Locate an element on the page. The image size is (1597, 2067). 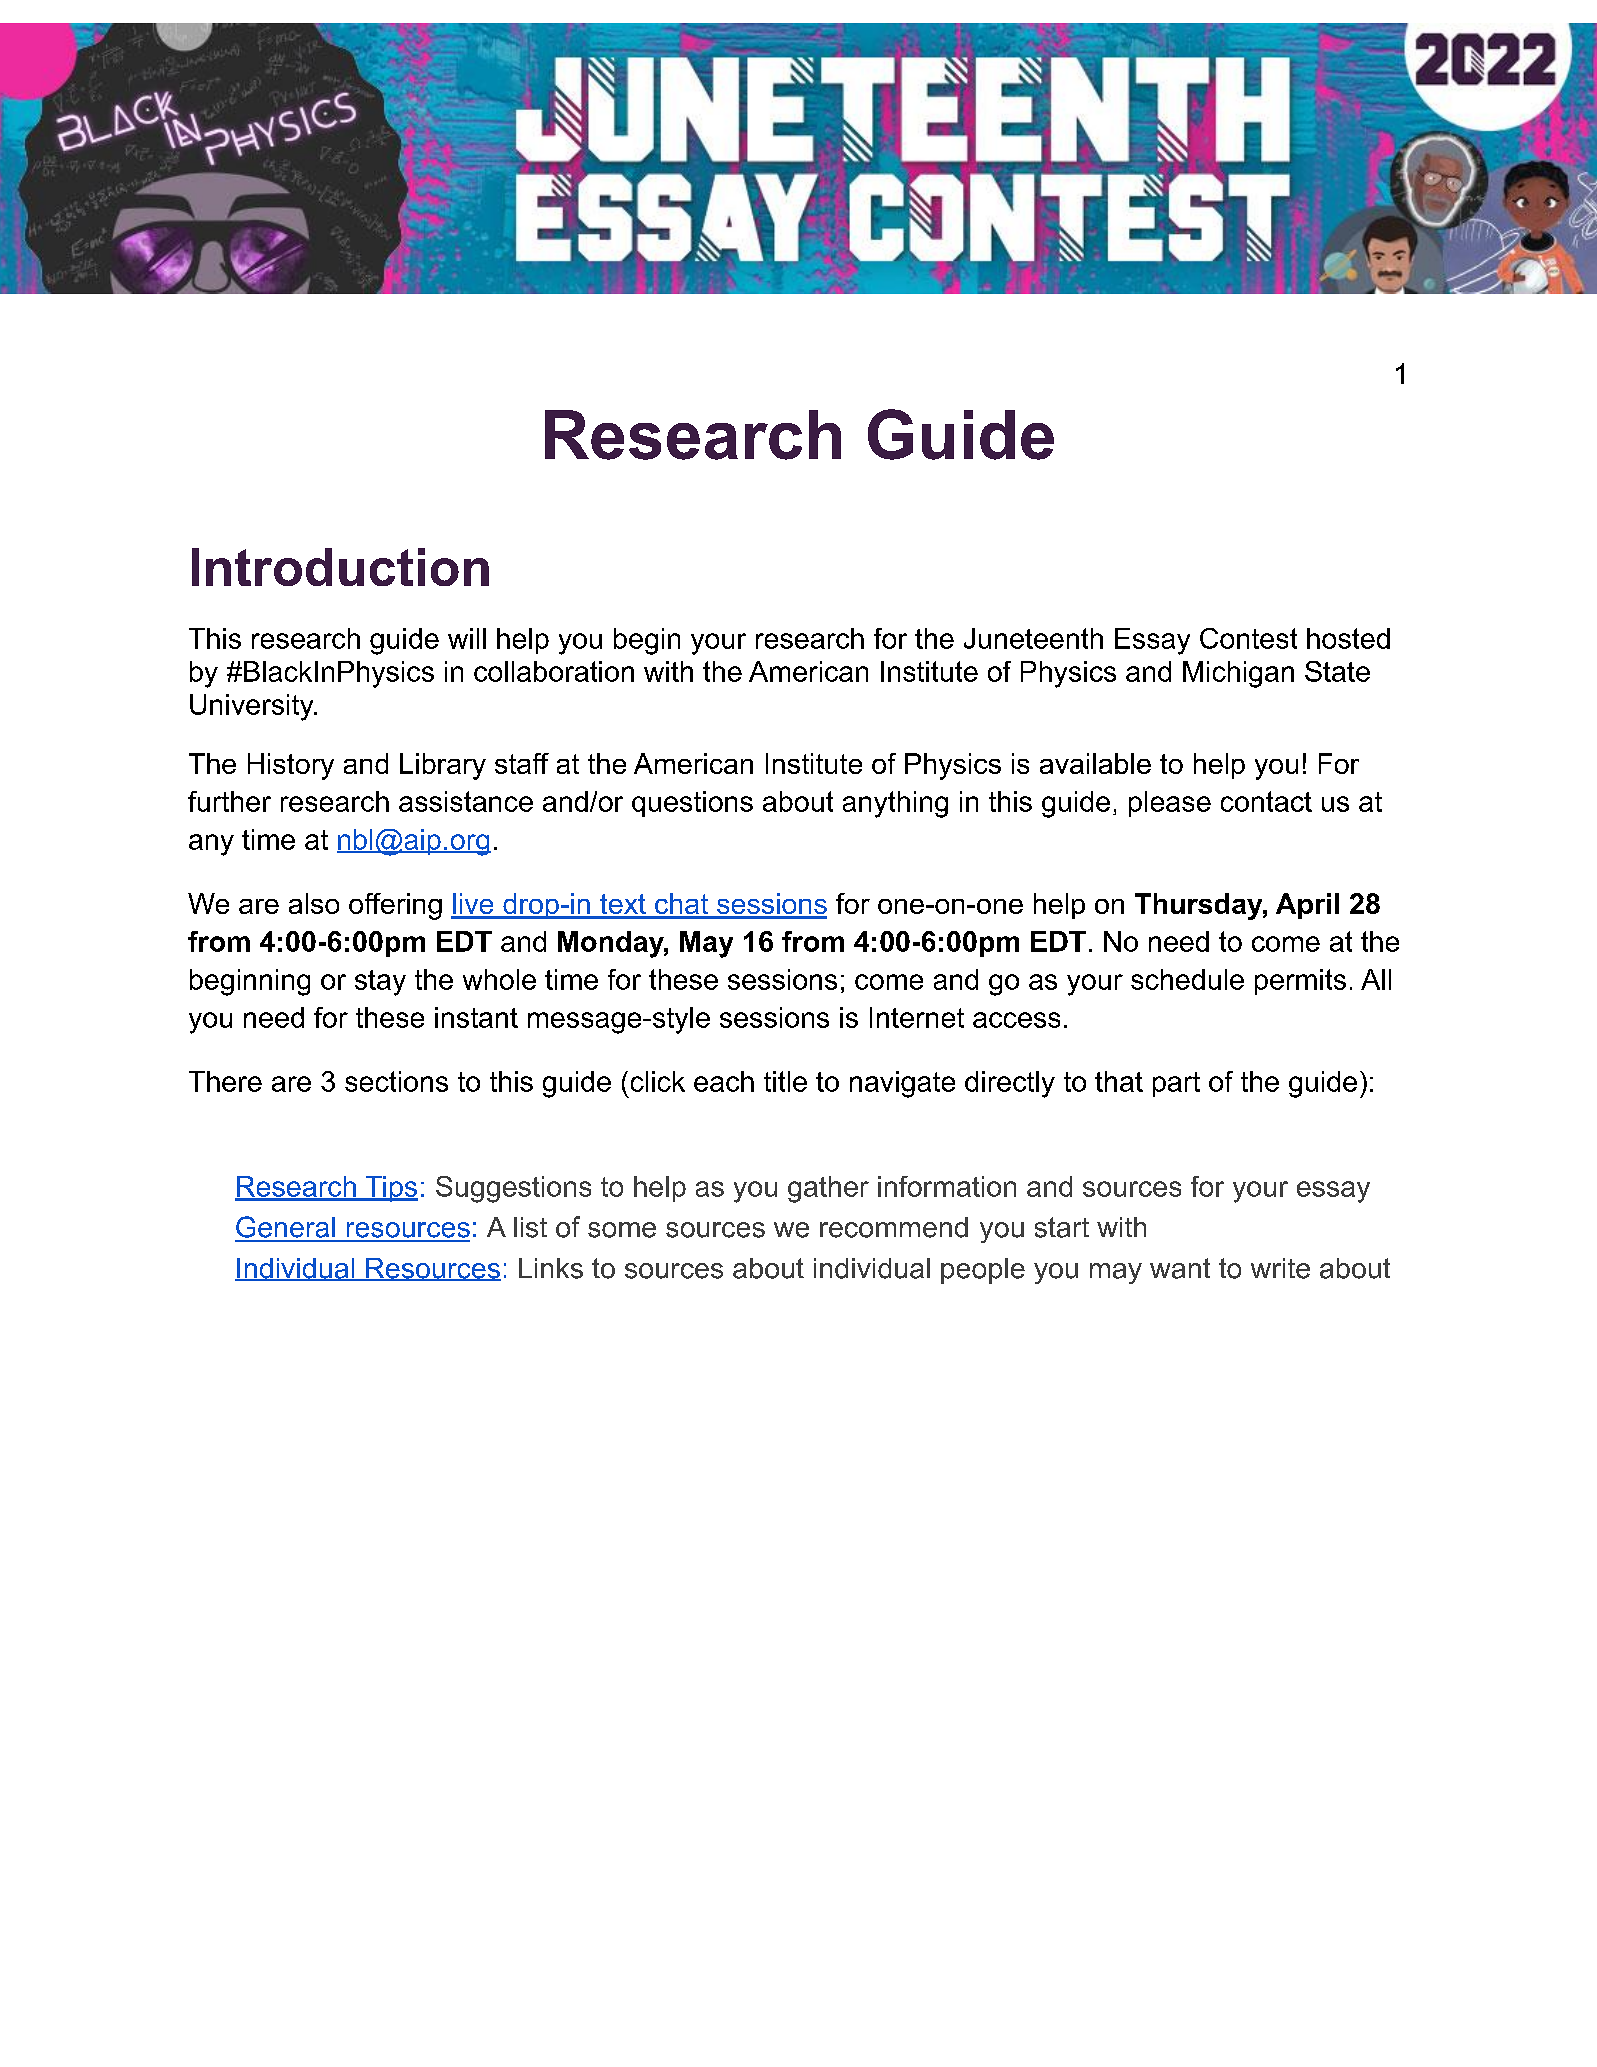
Introduction is located at coordinates (340, 567).
